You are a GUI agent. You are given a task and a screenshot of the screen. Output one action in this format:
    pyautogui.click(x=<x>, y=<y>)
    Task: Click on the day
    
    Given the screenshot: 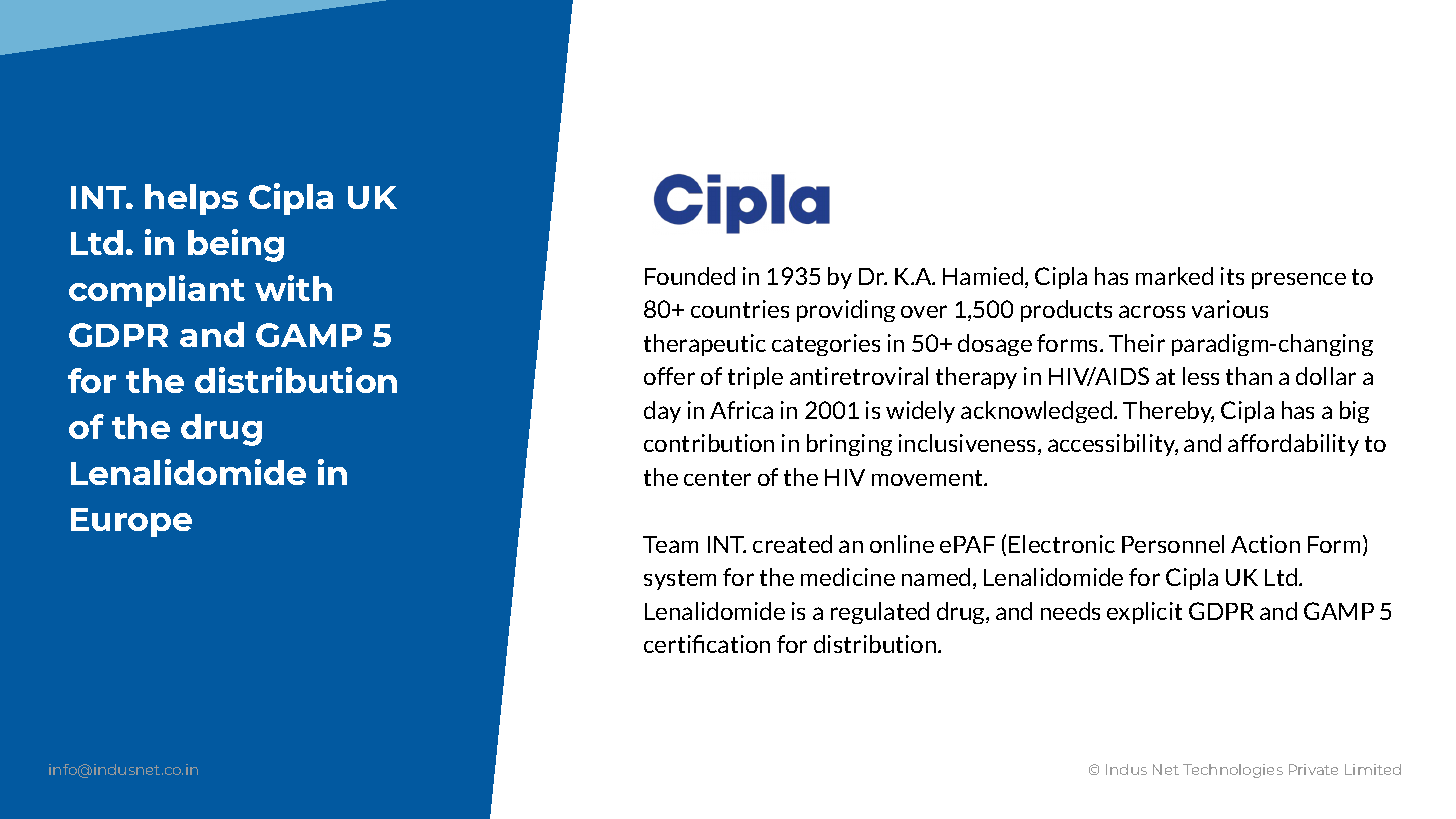 What is the action you would take?
    pyautogui.click(x=662, y=412)
